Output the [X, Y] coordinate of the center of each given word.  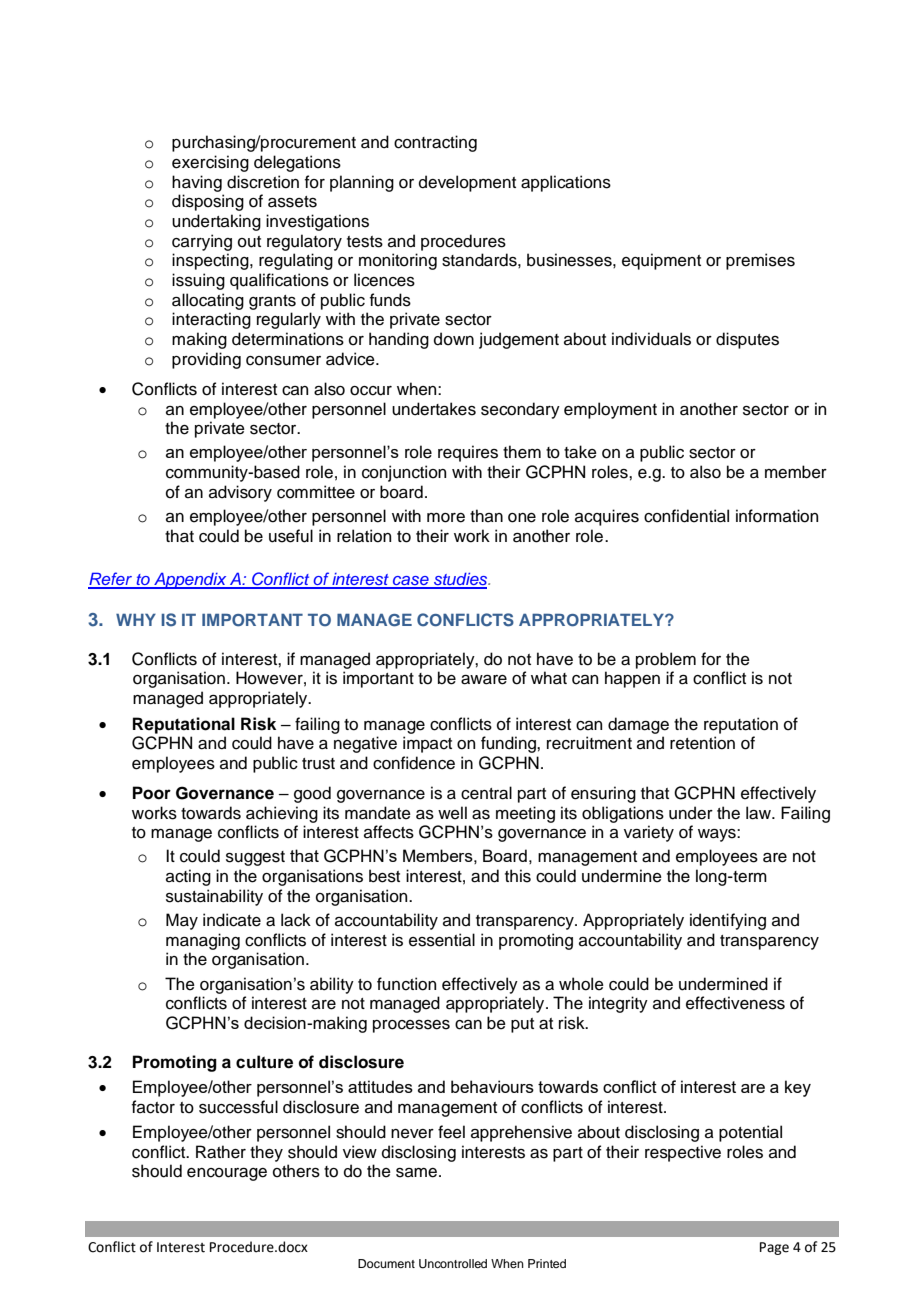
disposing [208, 202]
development [467, 183]
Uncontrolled [453, 1264]
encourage [227, 1174]
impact [427, 744]
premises [760, 261]
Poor [152, 793]
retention [702, 743]
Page [774, 1248]
